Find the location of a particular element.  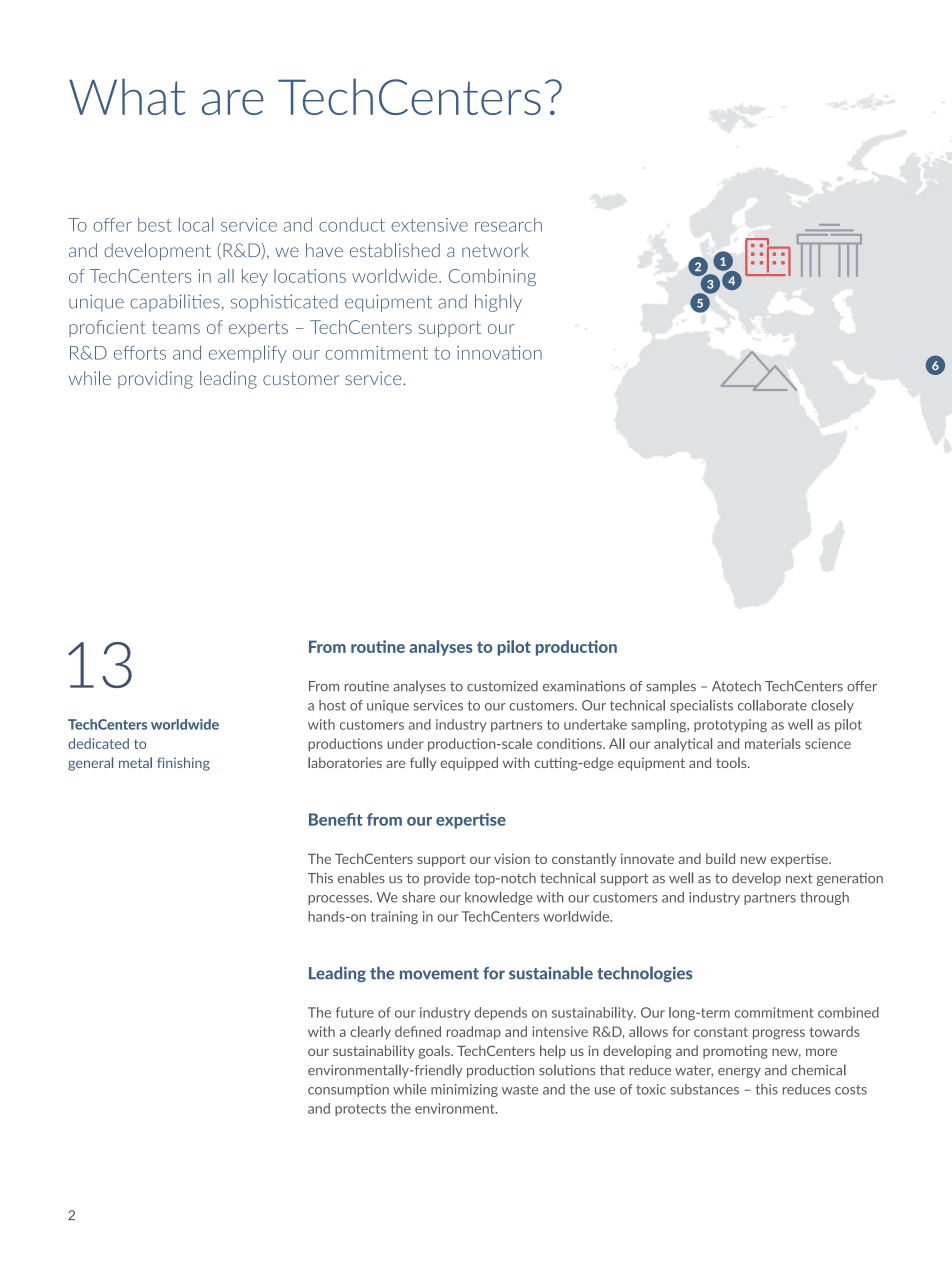

energy is located at coordinates (739, 1073).
